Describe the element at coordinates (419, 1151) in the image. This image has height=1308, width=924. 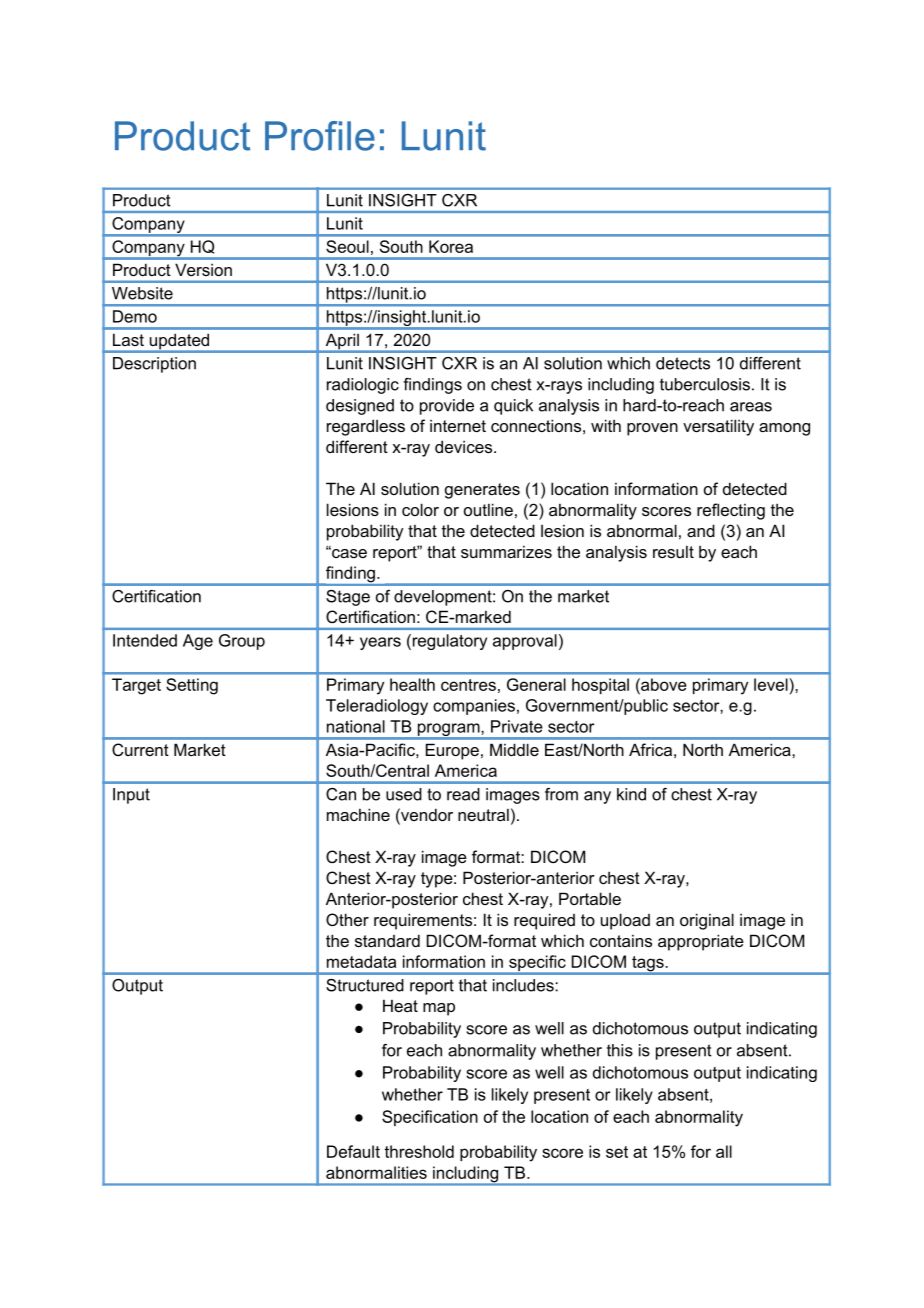
I see `threshold` at that location.
